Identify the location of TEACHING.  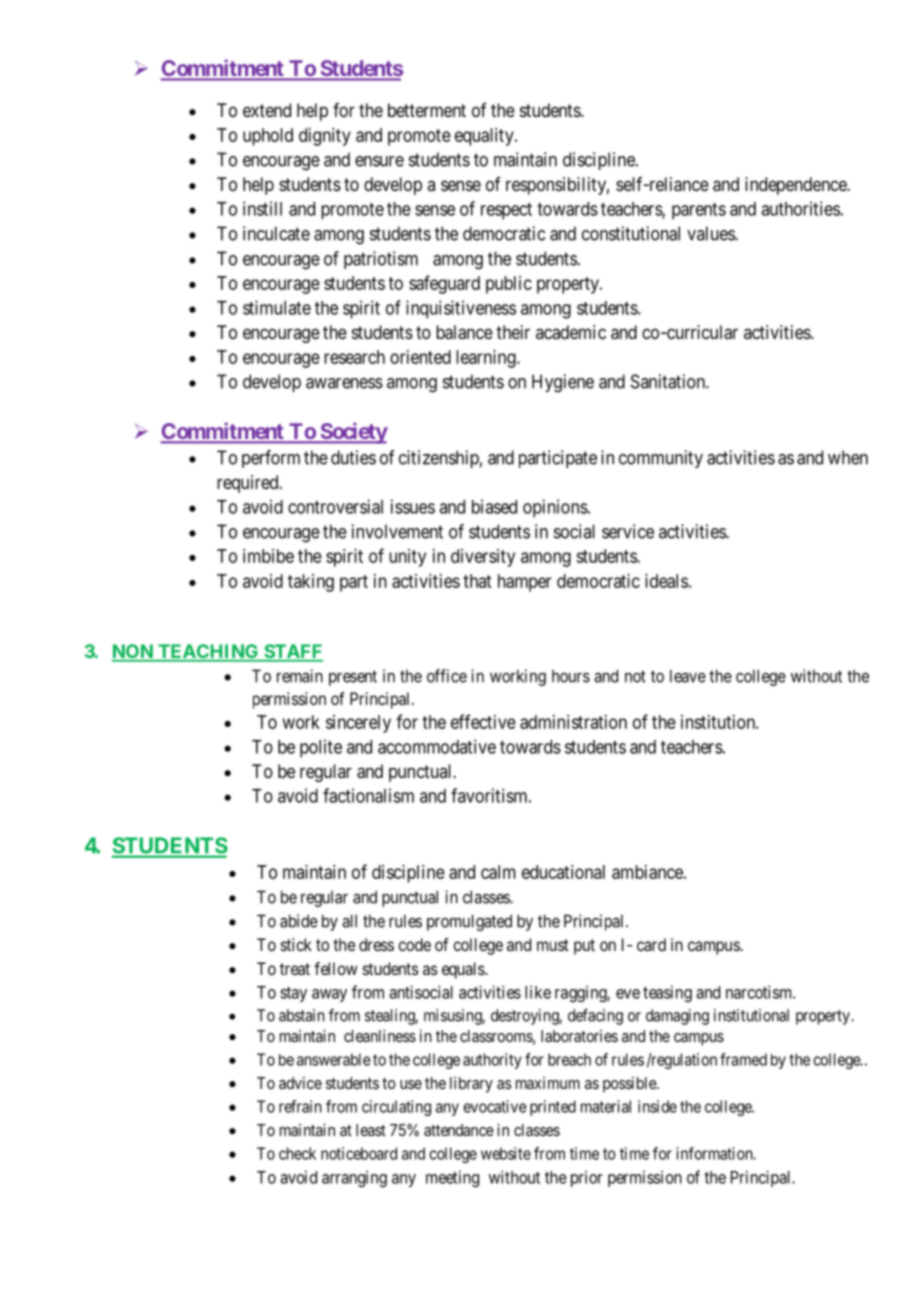
(208, 652).
